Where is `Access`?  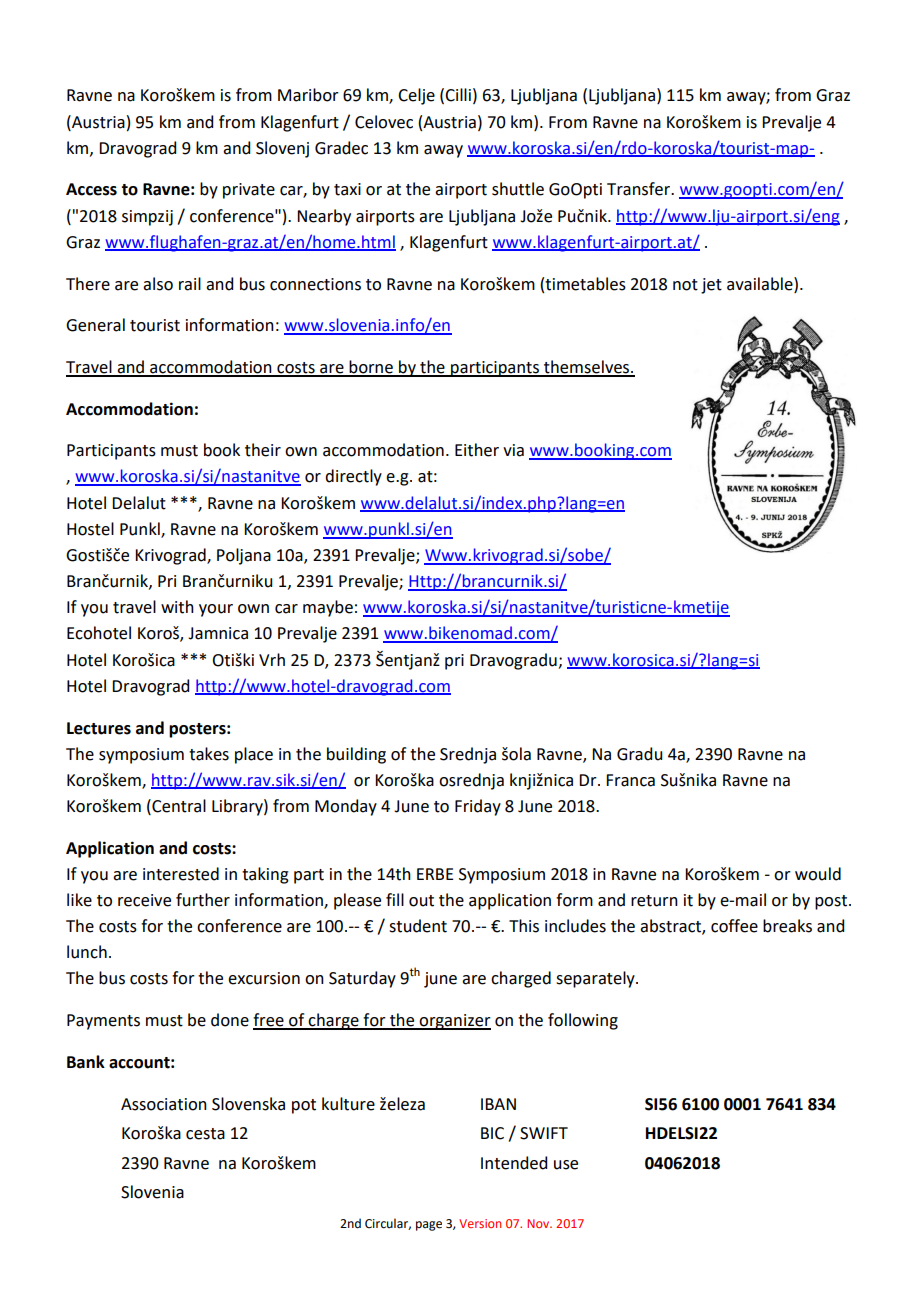 Access is located at coordinates (91, 189).
